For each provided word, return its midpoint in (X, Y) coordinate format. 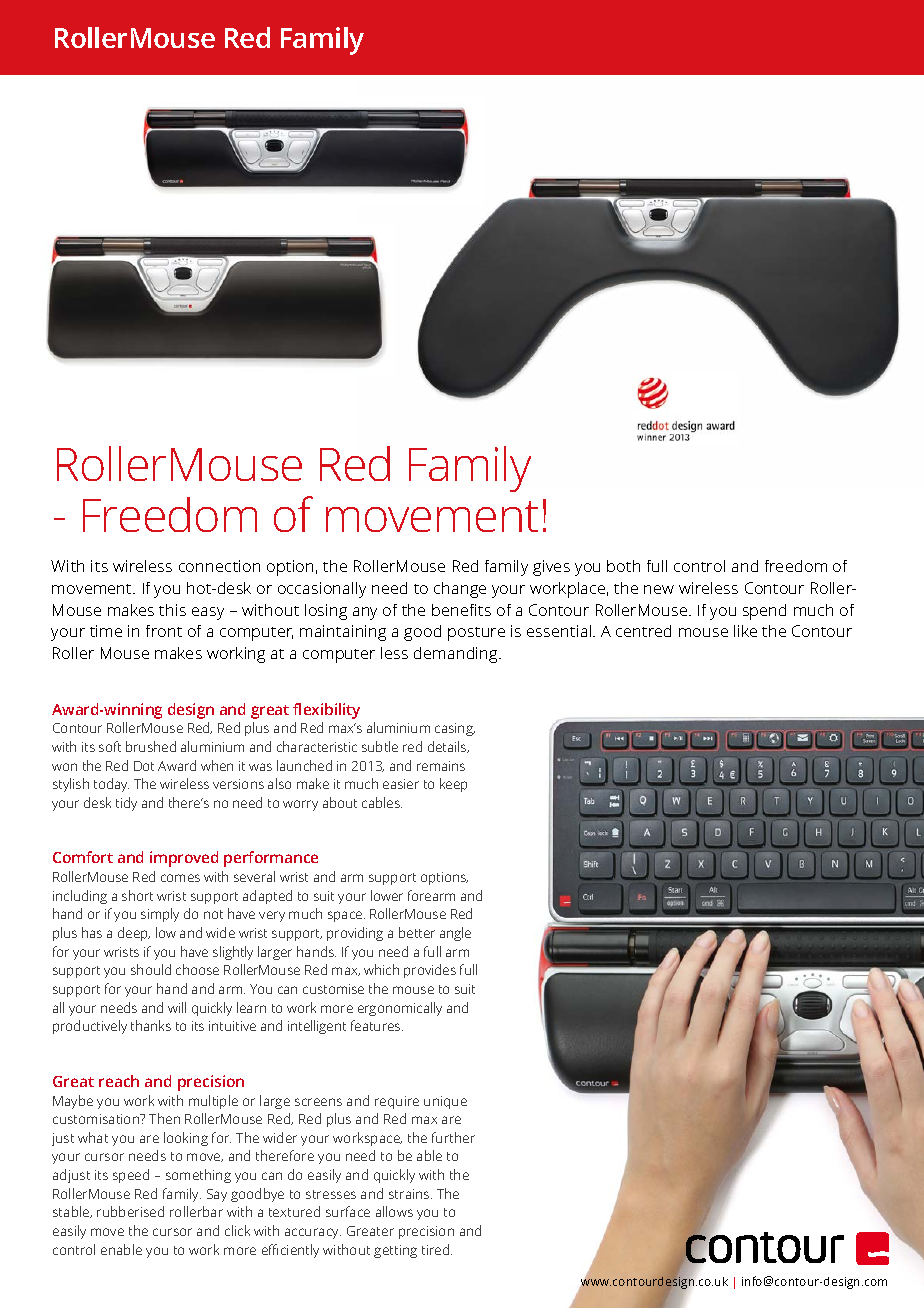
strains (410, 1194)
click (237, 1230)
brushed (151, 746)
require (397, 1102)
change (460, 590)
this (172, 610)
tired (437, 1249)
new (659, 589)
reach (119, 1081)
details (448, 747)
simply (160, 915)
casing (455, 729)
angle (455, 934)
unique (445, 1102)
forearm (431, 895)
